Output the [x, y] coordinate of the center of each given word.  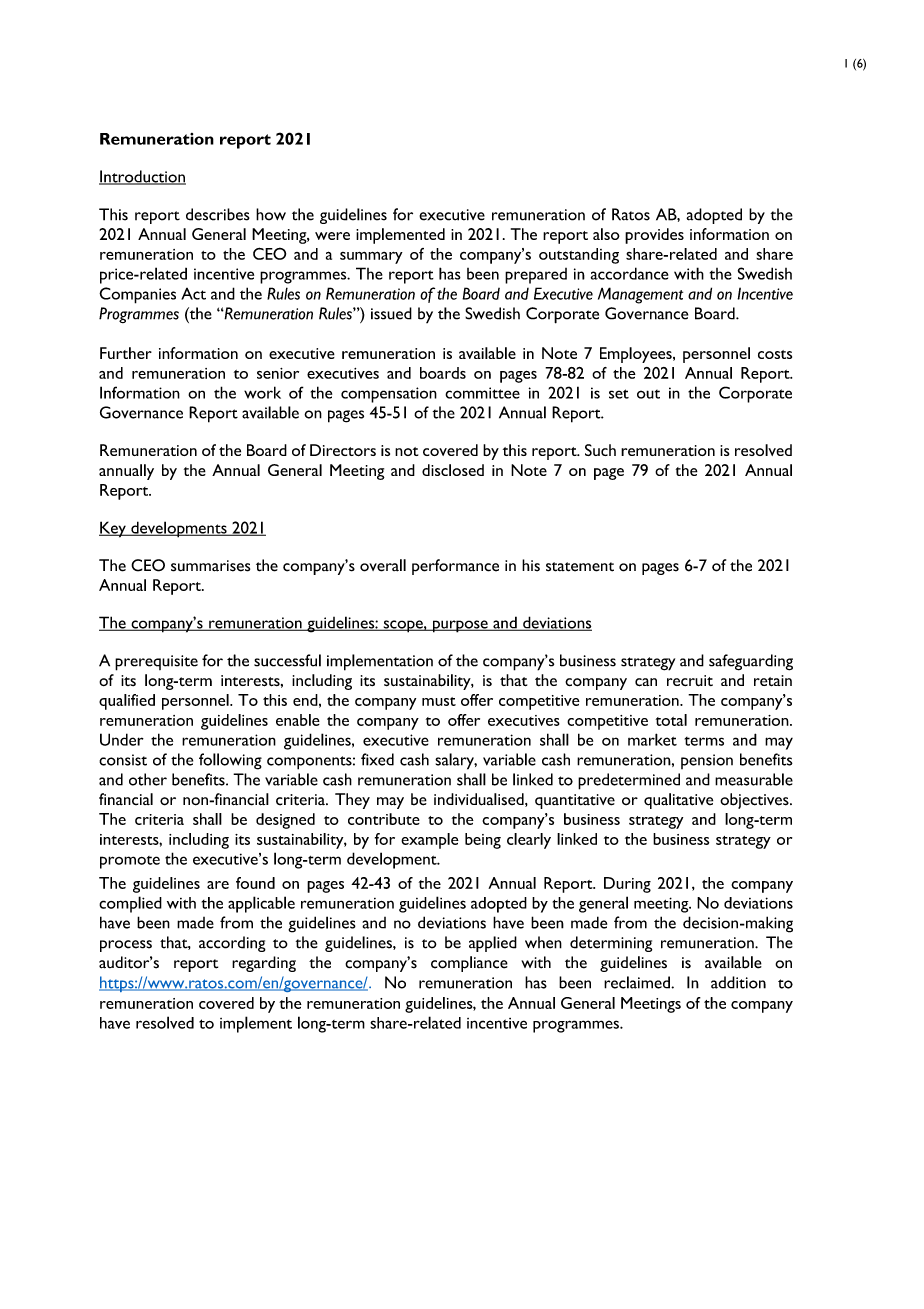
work [262, 392]
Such [600, 450]
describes [218, 214]
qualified [127, 702]
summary [371, 257]
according [232, 944]
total [671, 720]
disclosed [453, 470]
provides [654, 236]
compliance [469, 964]
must [439, 701]
